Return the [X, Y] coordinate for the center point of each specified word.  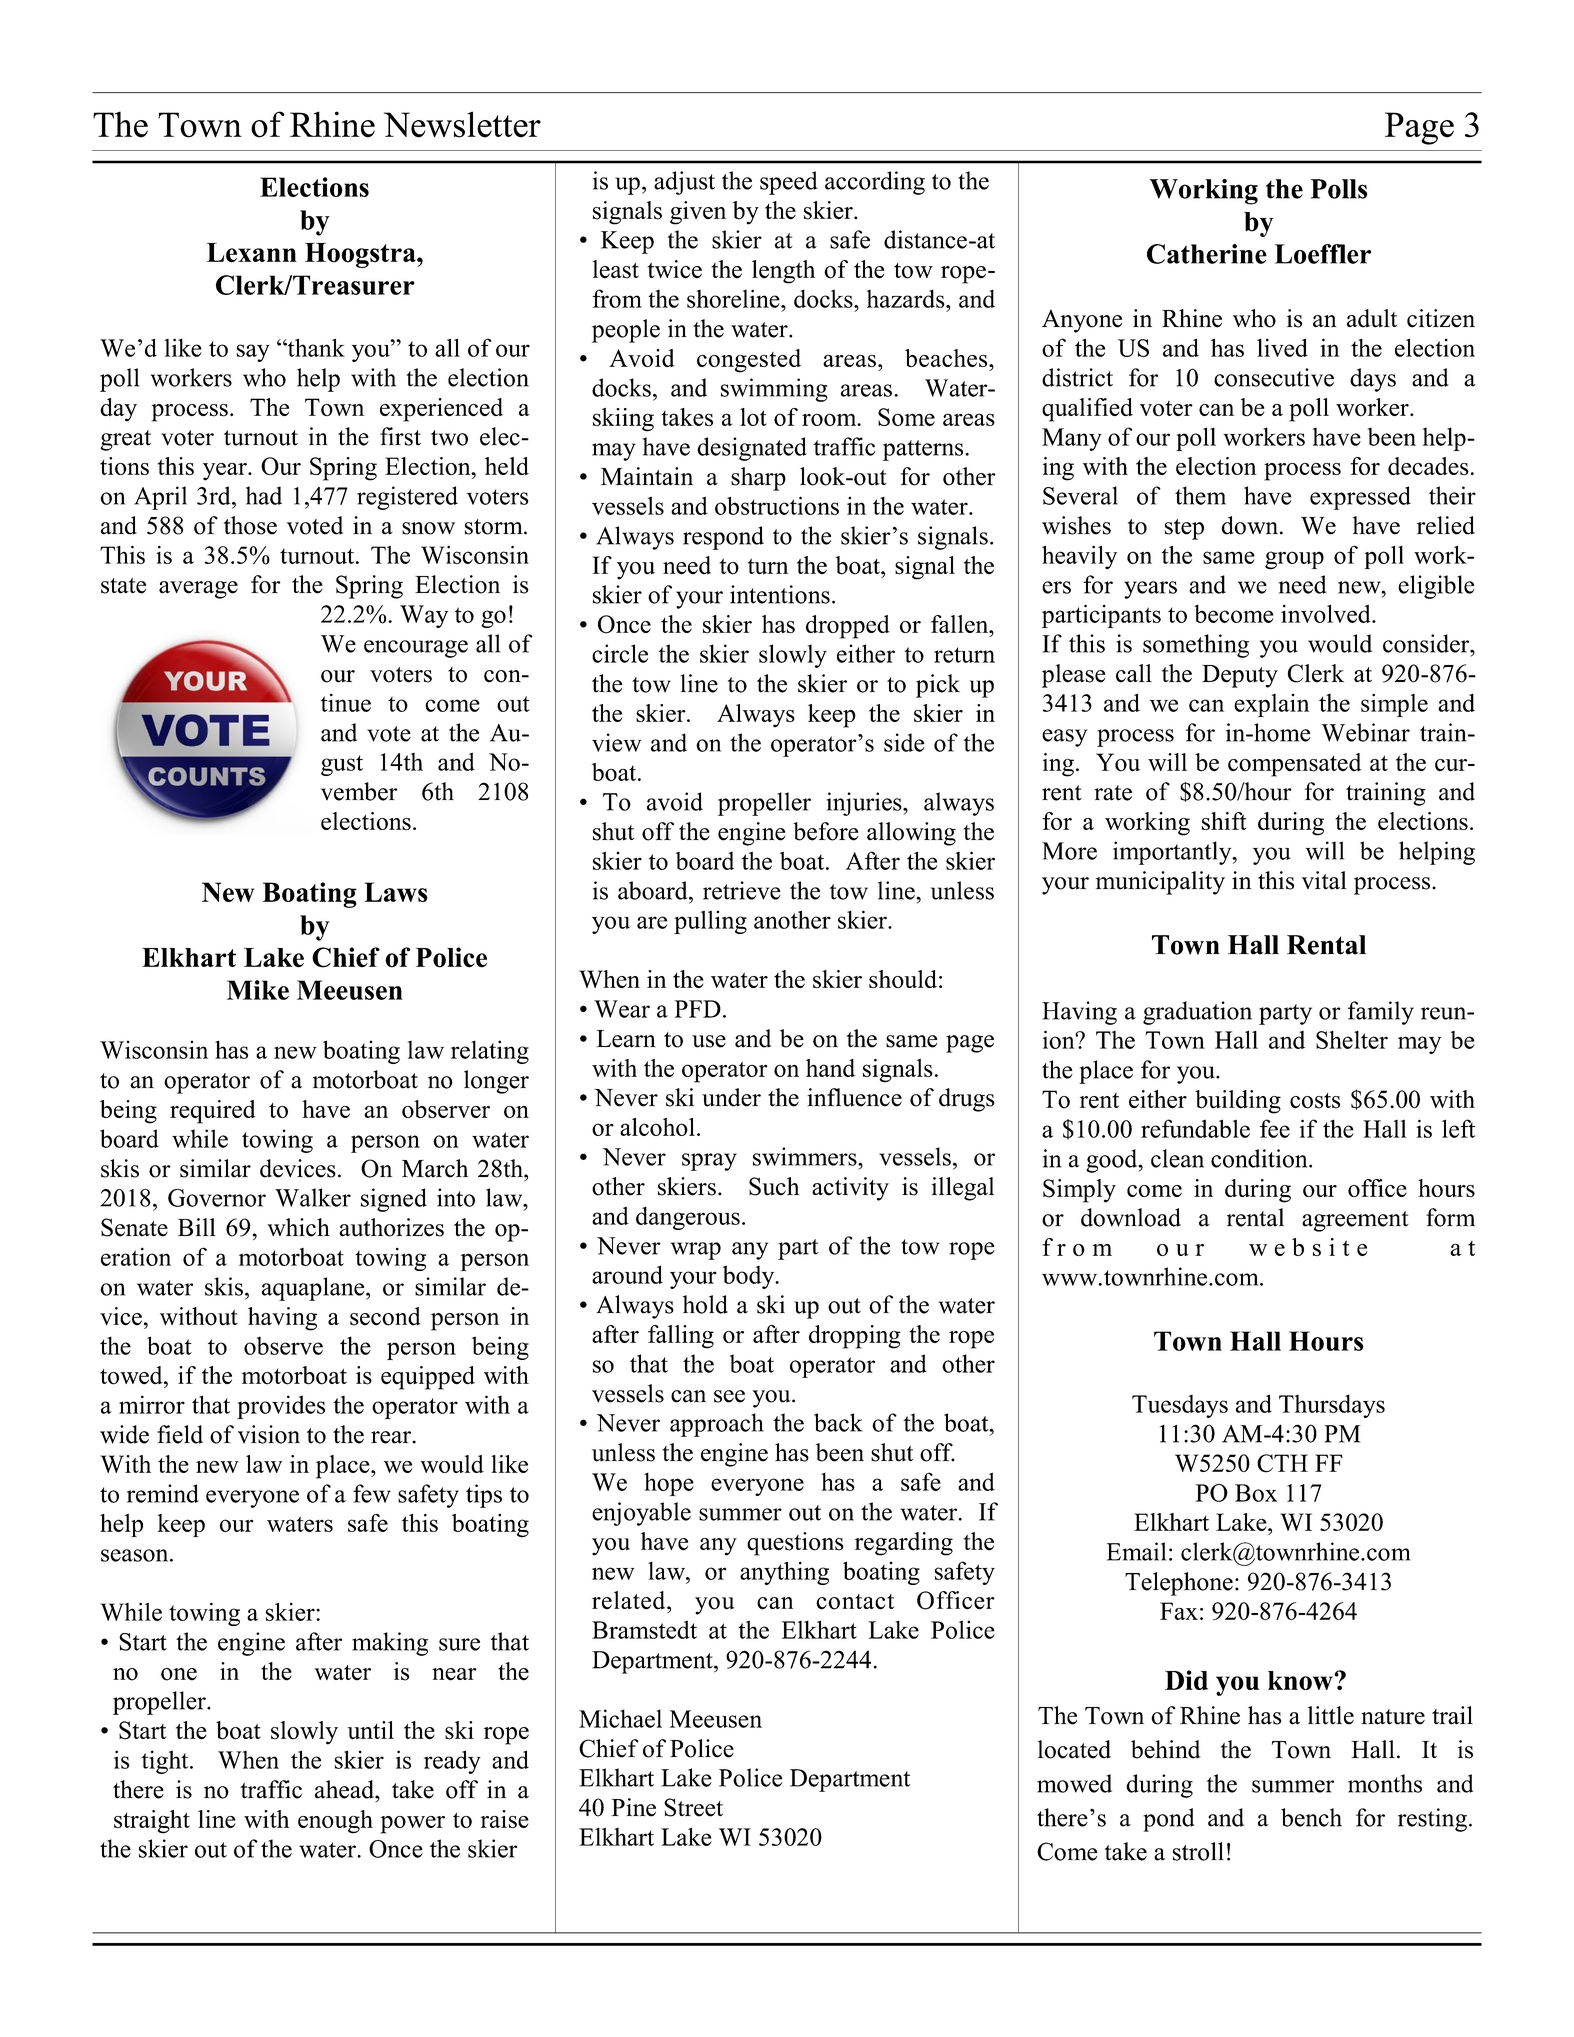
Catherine [1207, 254]
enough [335, 1822]
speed [789, 183]
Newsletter [462, 124]
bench [1311, 1817]
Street [693, 1807]
